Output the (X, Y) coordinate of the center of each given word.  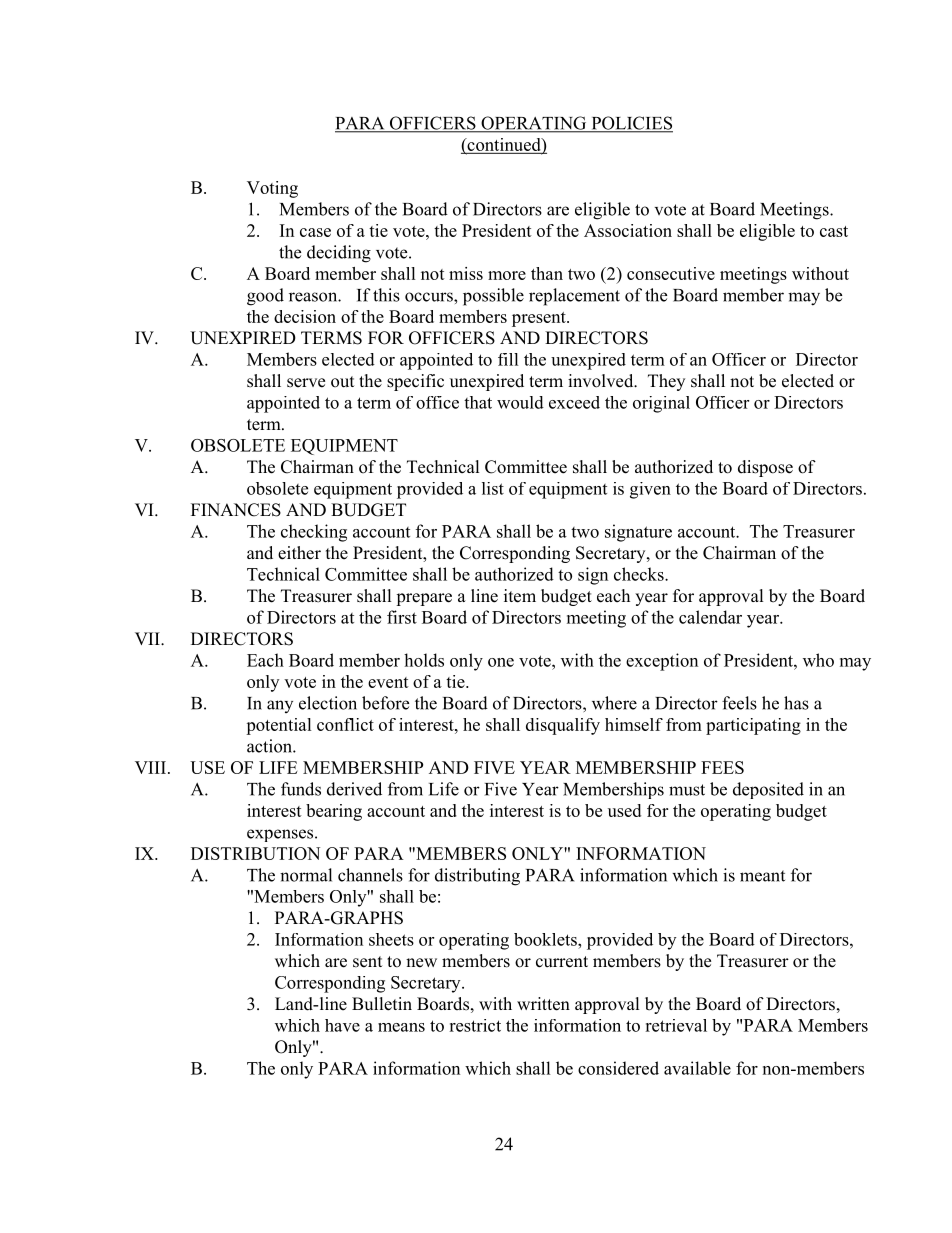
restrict (475, 1025)
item (520, 596)
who (818, 660)
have (342, 1025)
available (697, 1068)
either (299, 553)
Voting (272, 189)
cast (834, 231)
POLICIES (631, 124)
